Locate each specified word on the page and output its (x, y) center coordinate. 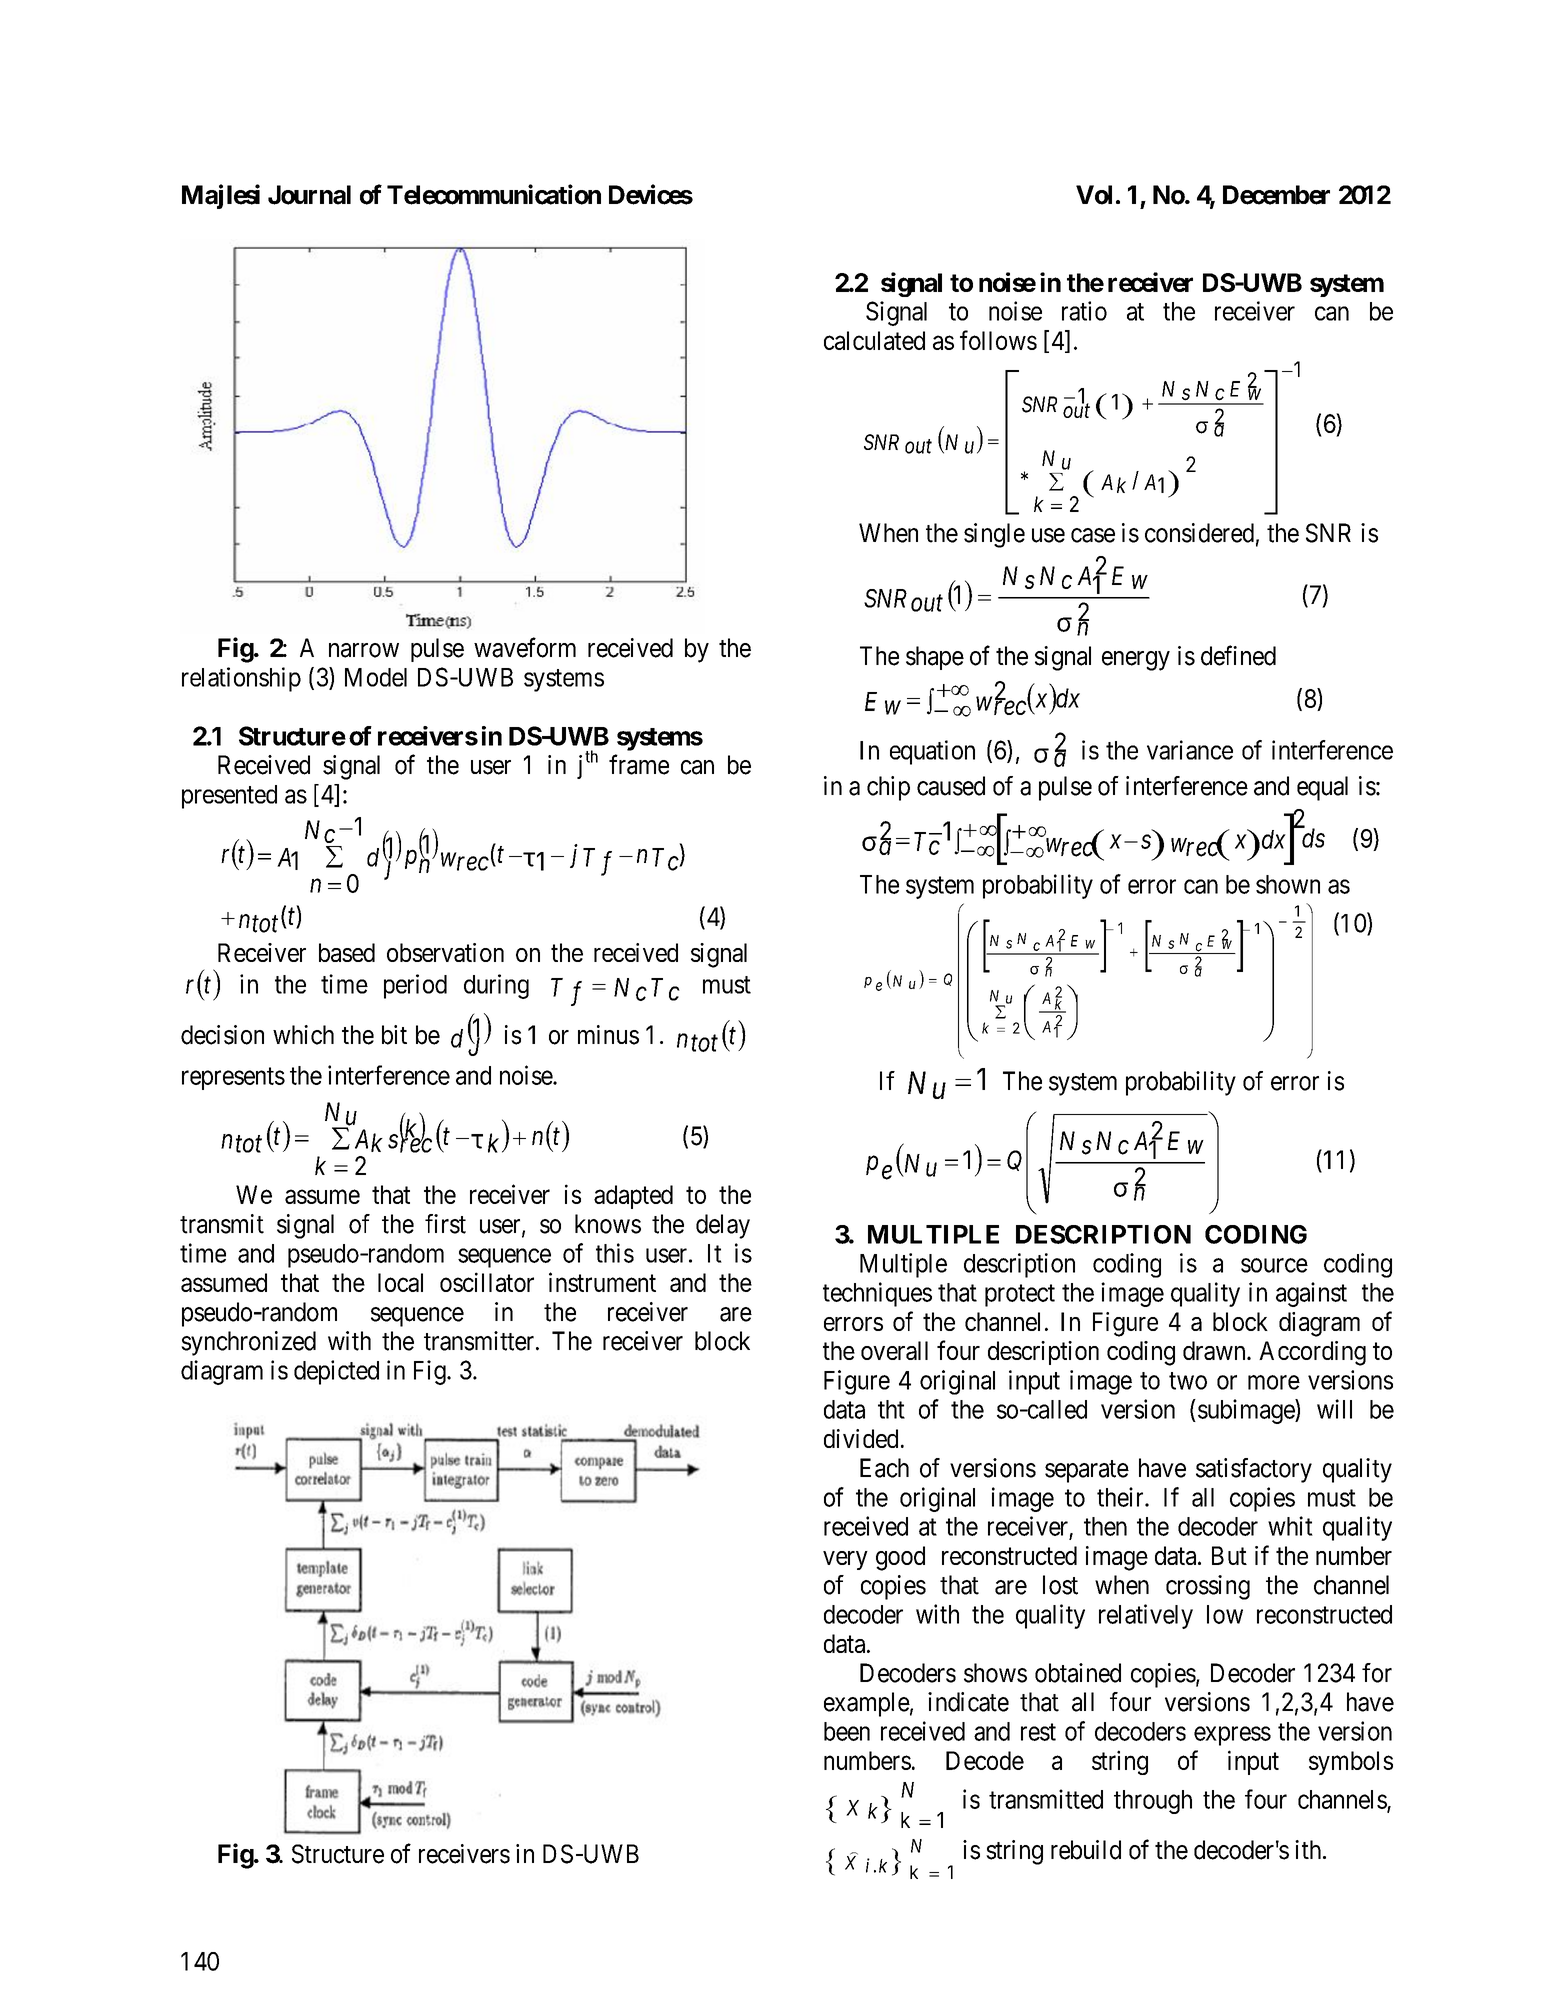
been (847, 1731)
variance (1190, 750)
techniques (877, 1294)
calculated (874, 340)
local (400, 1282)
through (1153, 1802)
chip (888, 788)
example (867, 1704)
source (1274, 1265)
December (1276, 195)
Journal (309, 195)
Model (376, 677)
